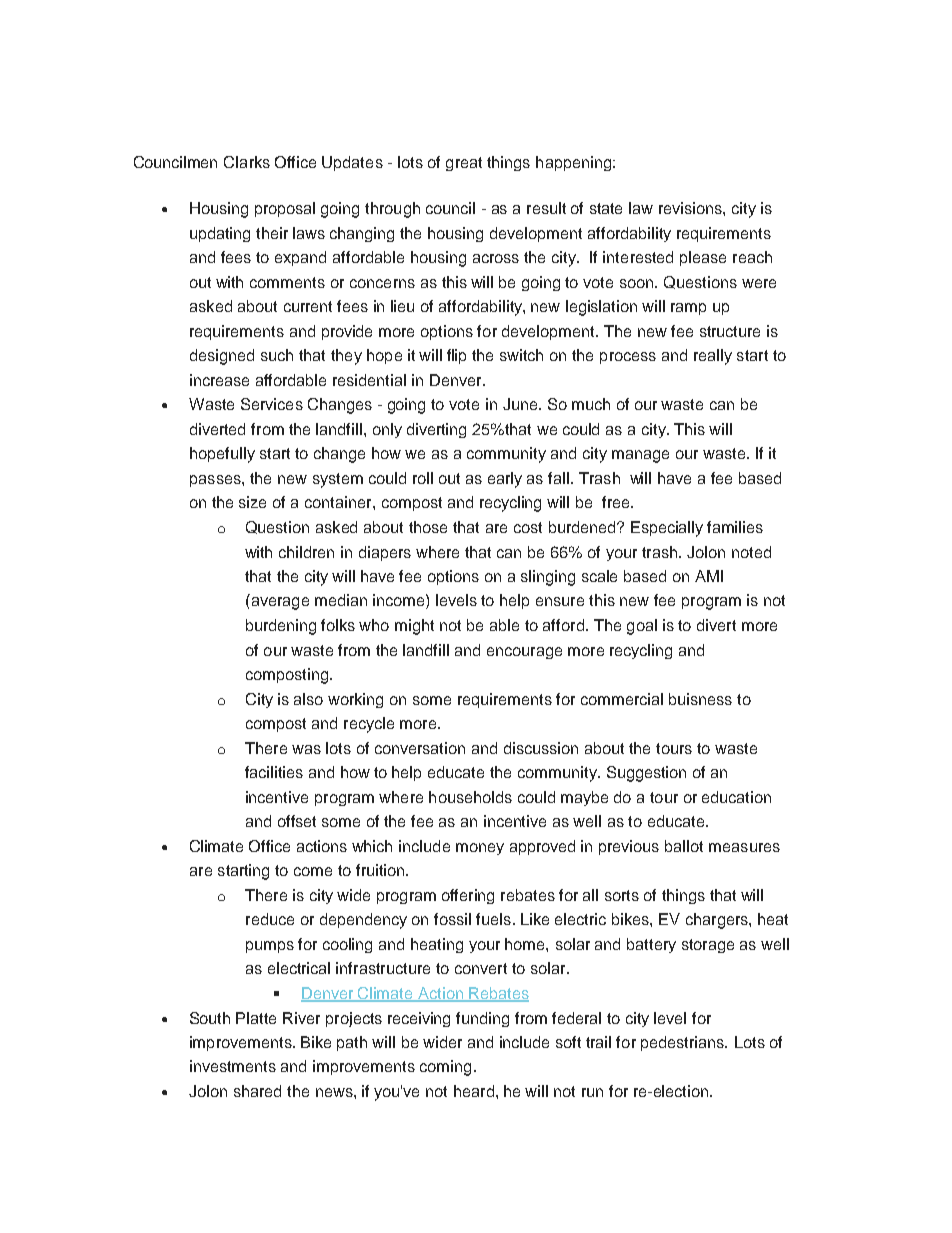 Image resolution: width=952 pixels, height=1233 pixels. Describe the element at coordinates (464, 164) in the document. I see `great` at that location.
